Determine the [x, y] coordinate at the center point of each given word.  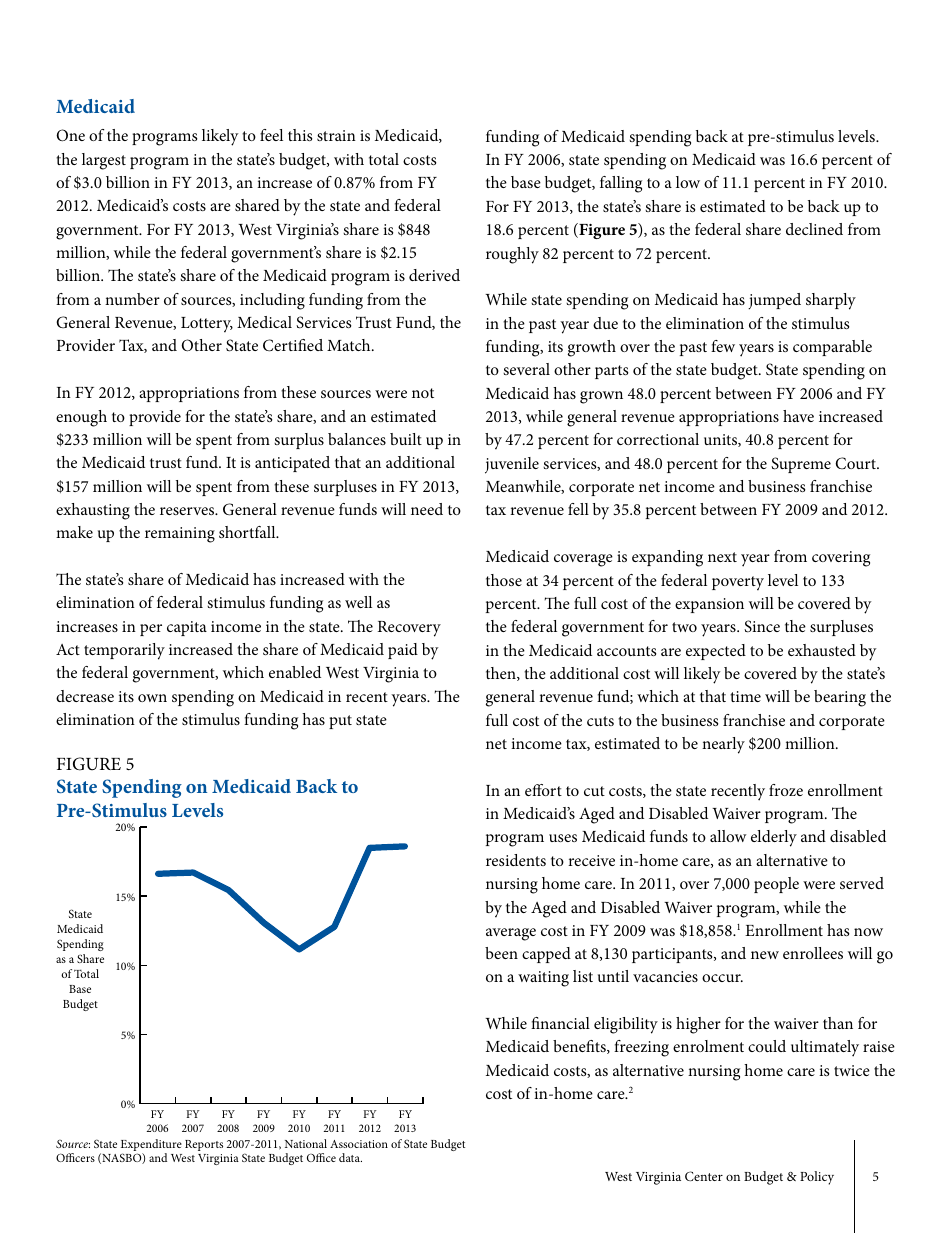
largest [104, 161]
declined [814, 229]
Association [359, 1144]
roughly [512, 255]
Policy [817, 1178]
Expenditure [151, 1146]
